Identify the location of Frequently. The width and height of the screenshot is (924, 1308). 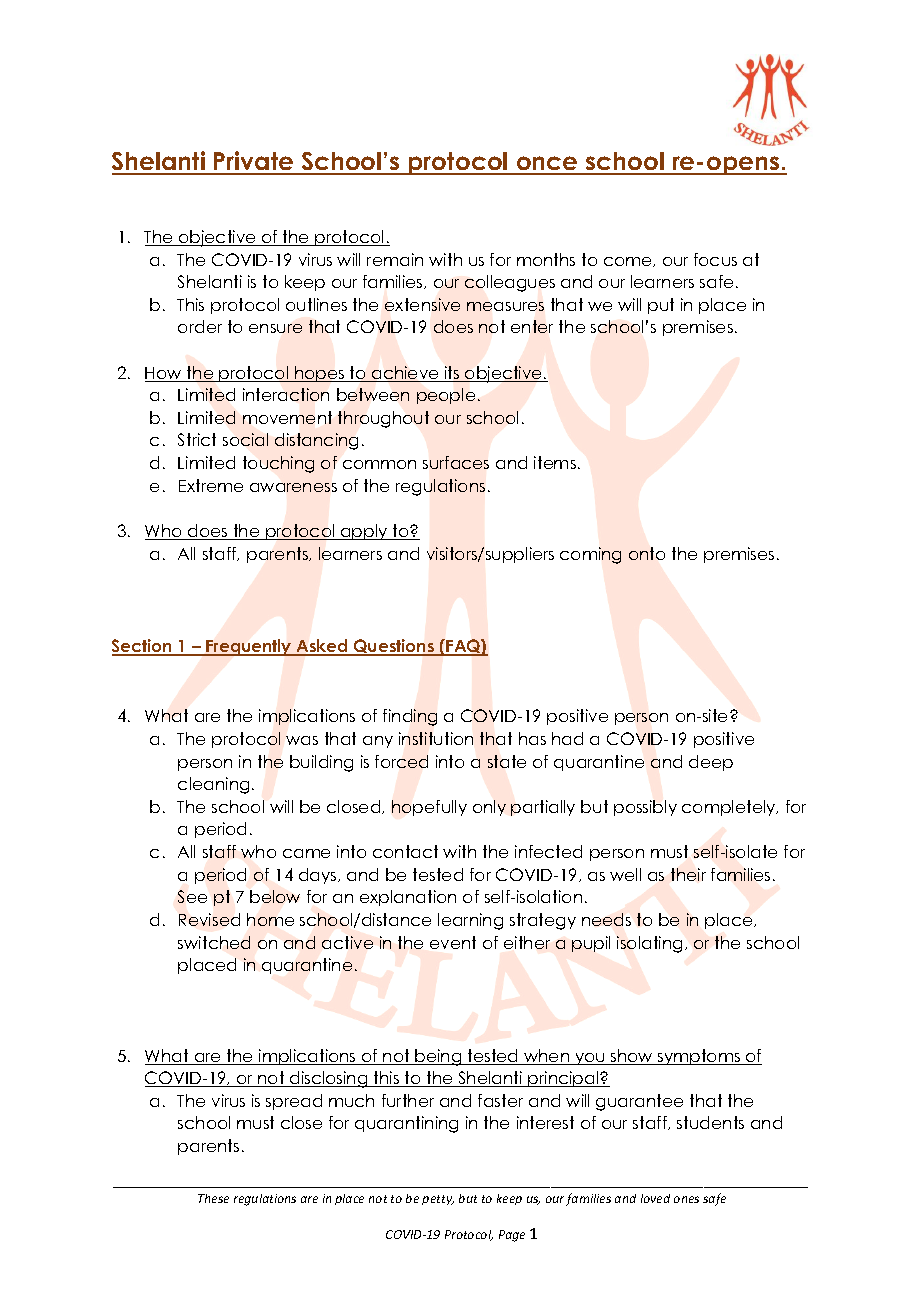
(249, 647).
